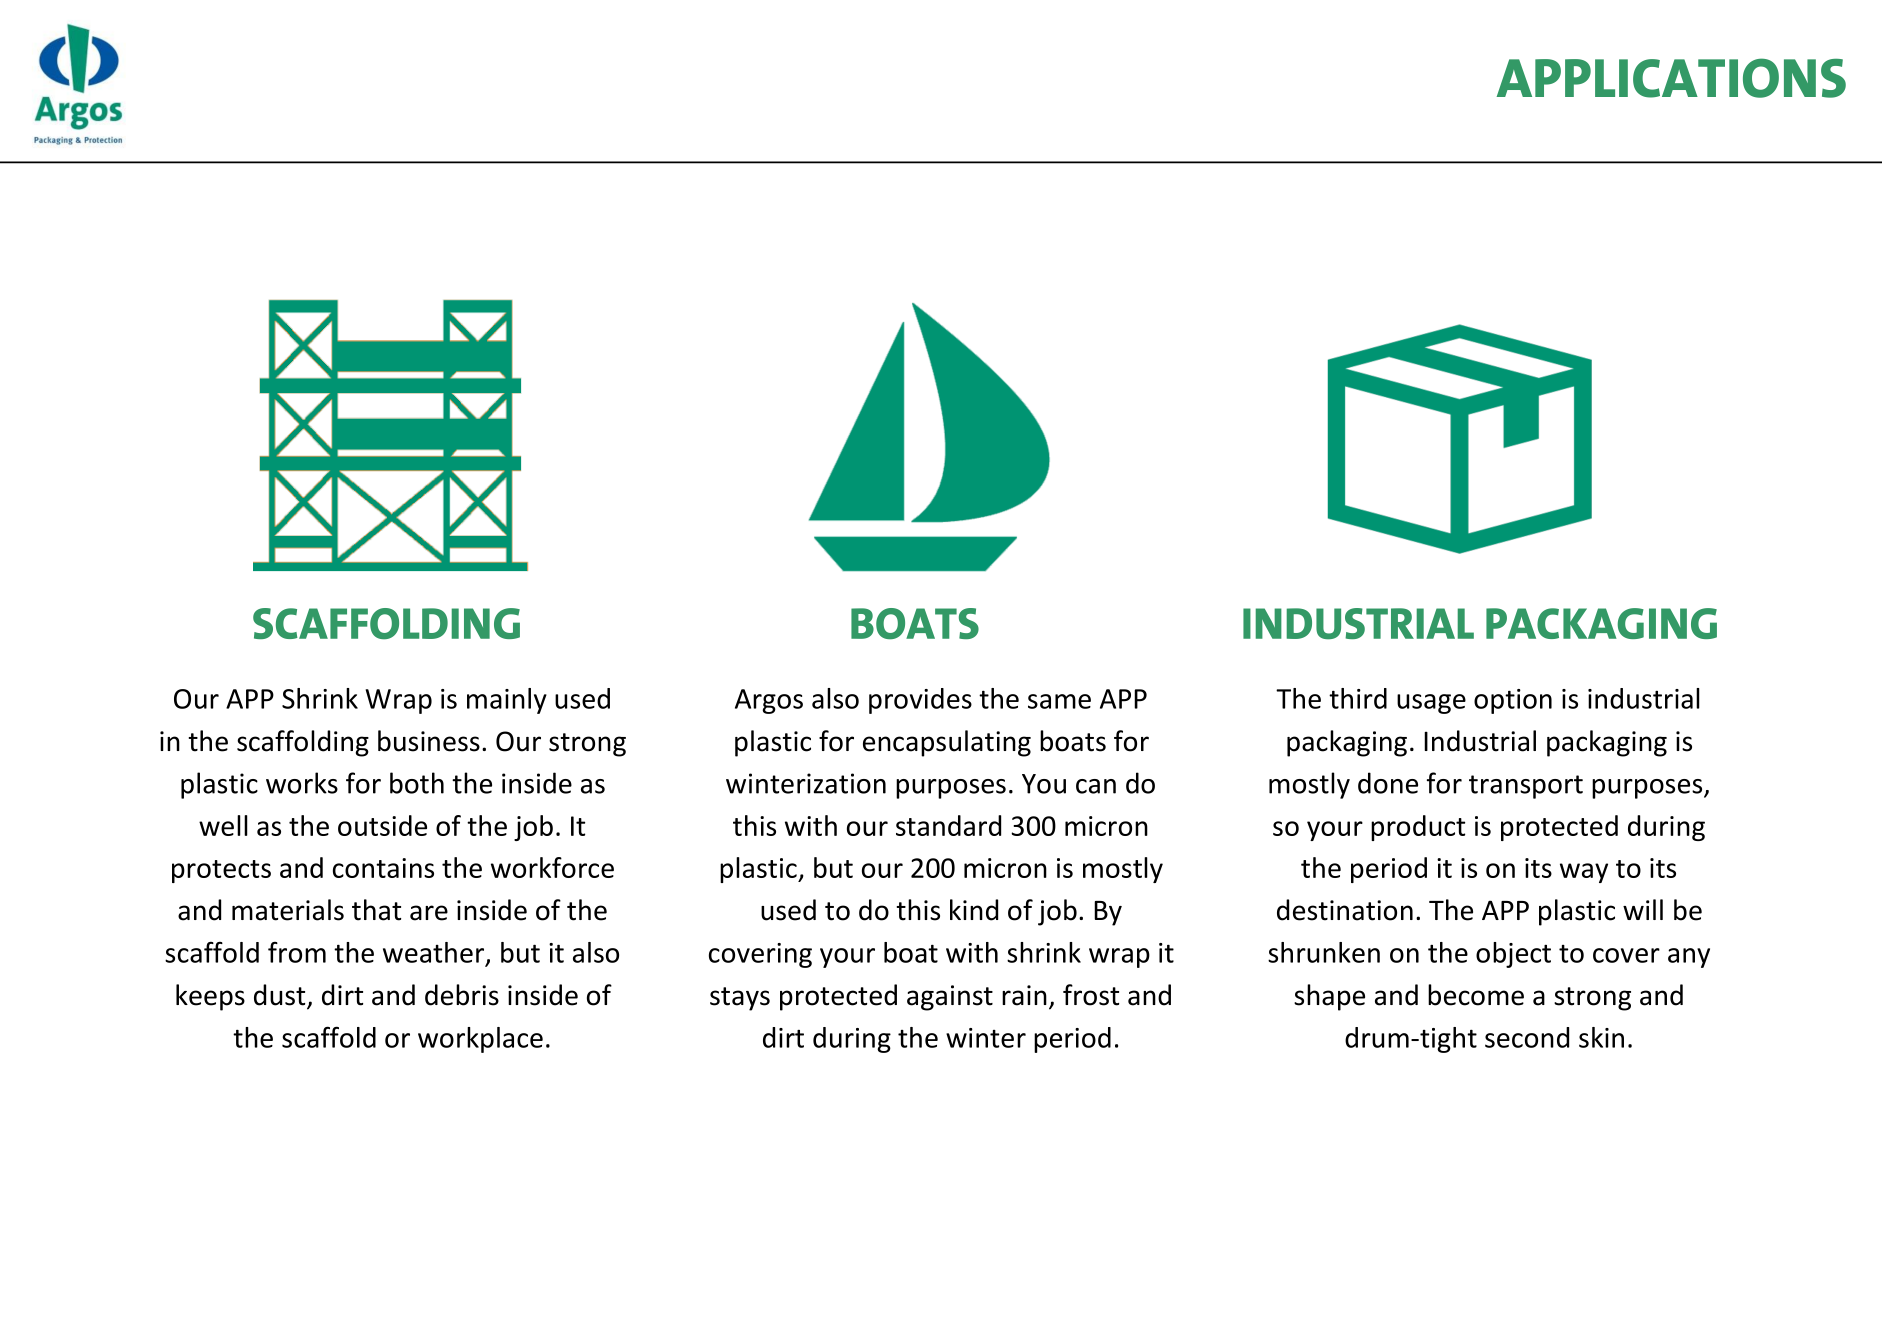 Image resolution: width=1882 pixels, height=1330 pixels. What do you see at coordinates (429, 741) in the page?
I see `business` at bounding box center [429, 741].
